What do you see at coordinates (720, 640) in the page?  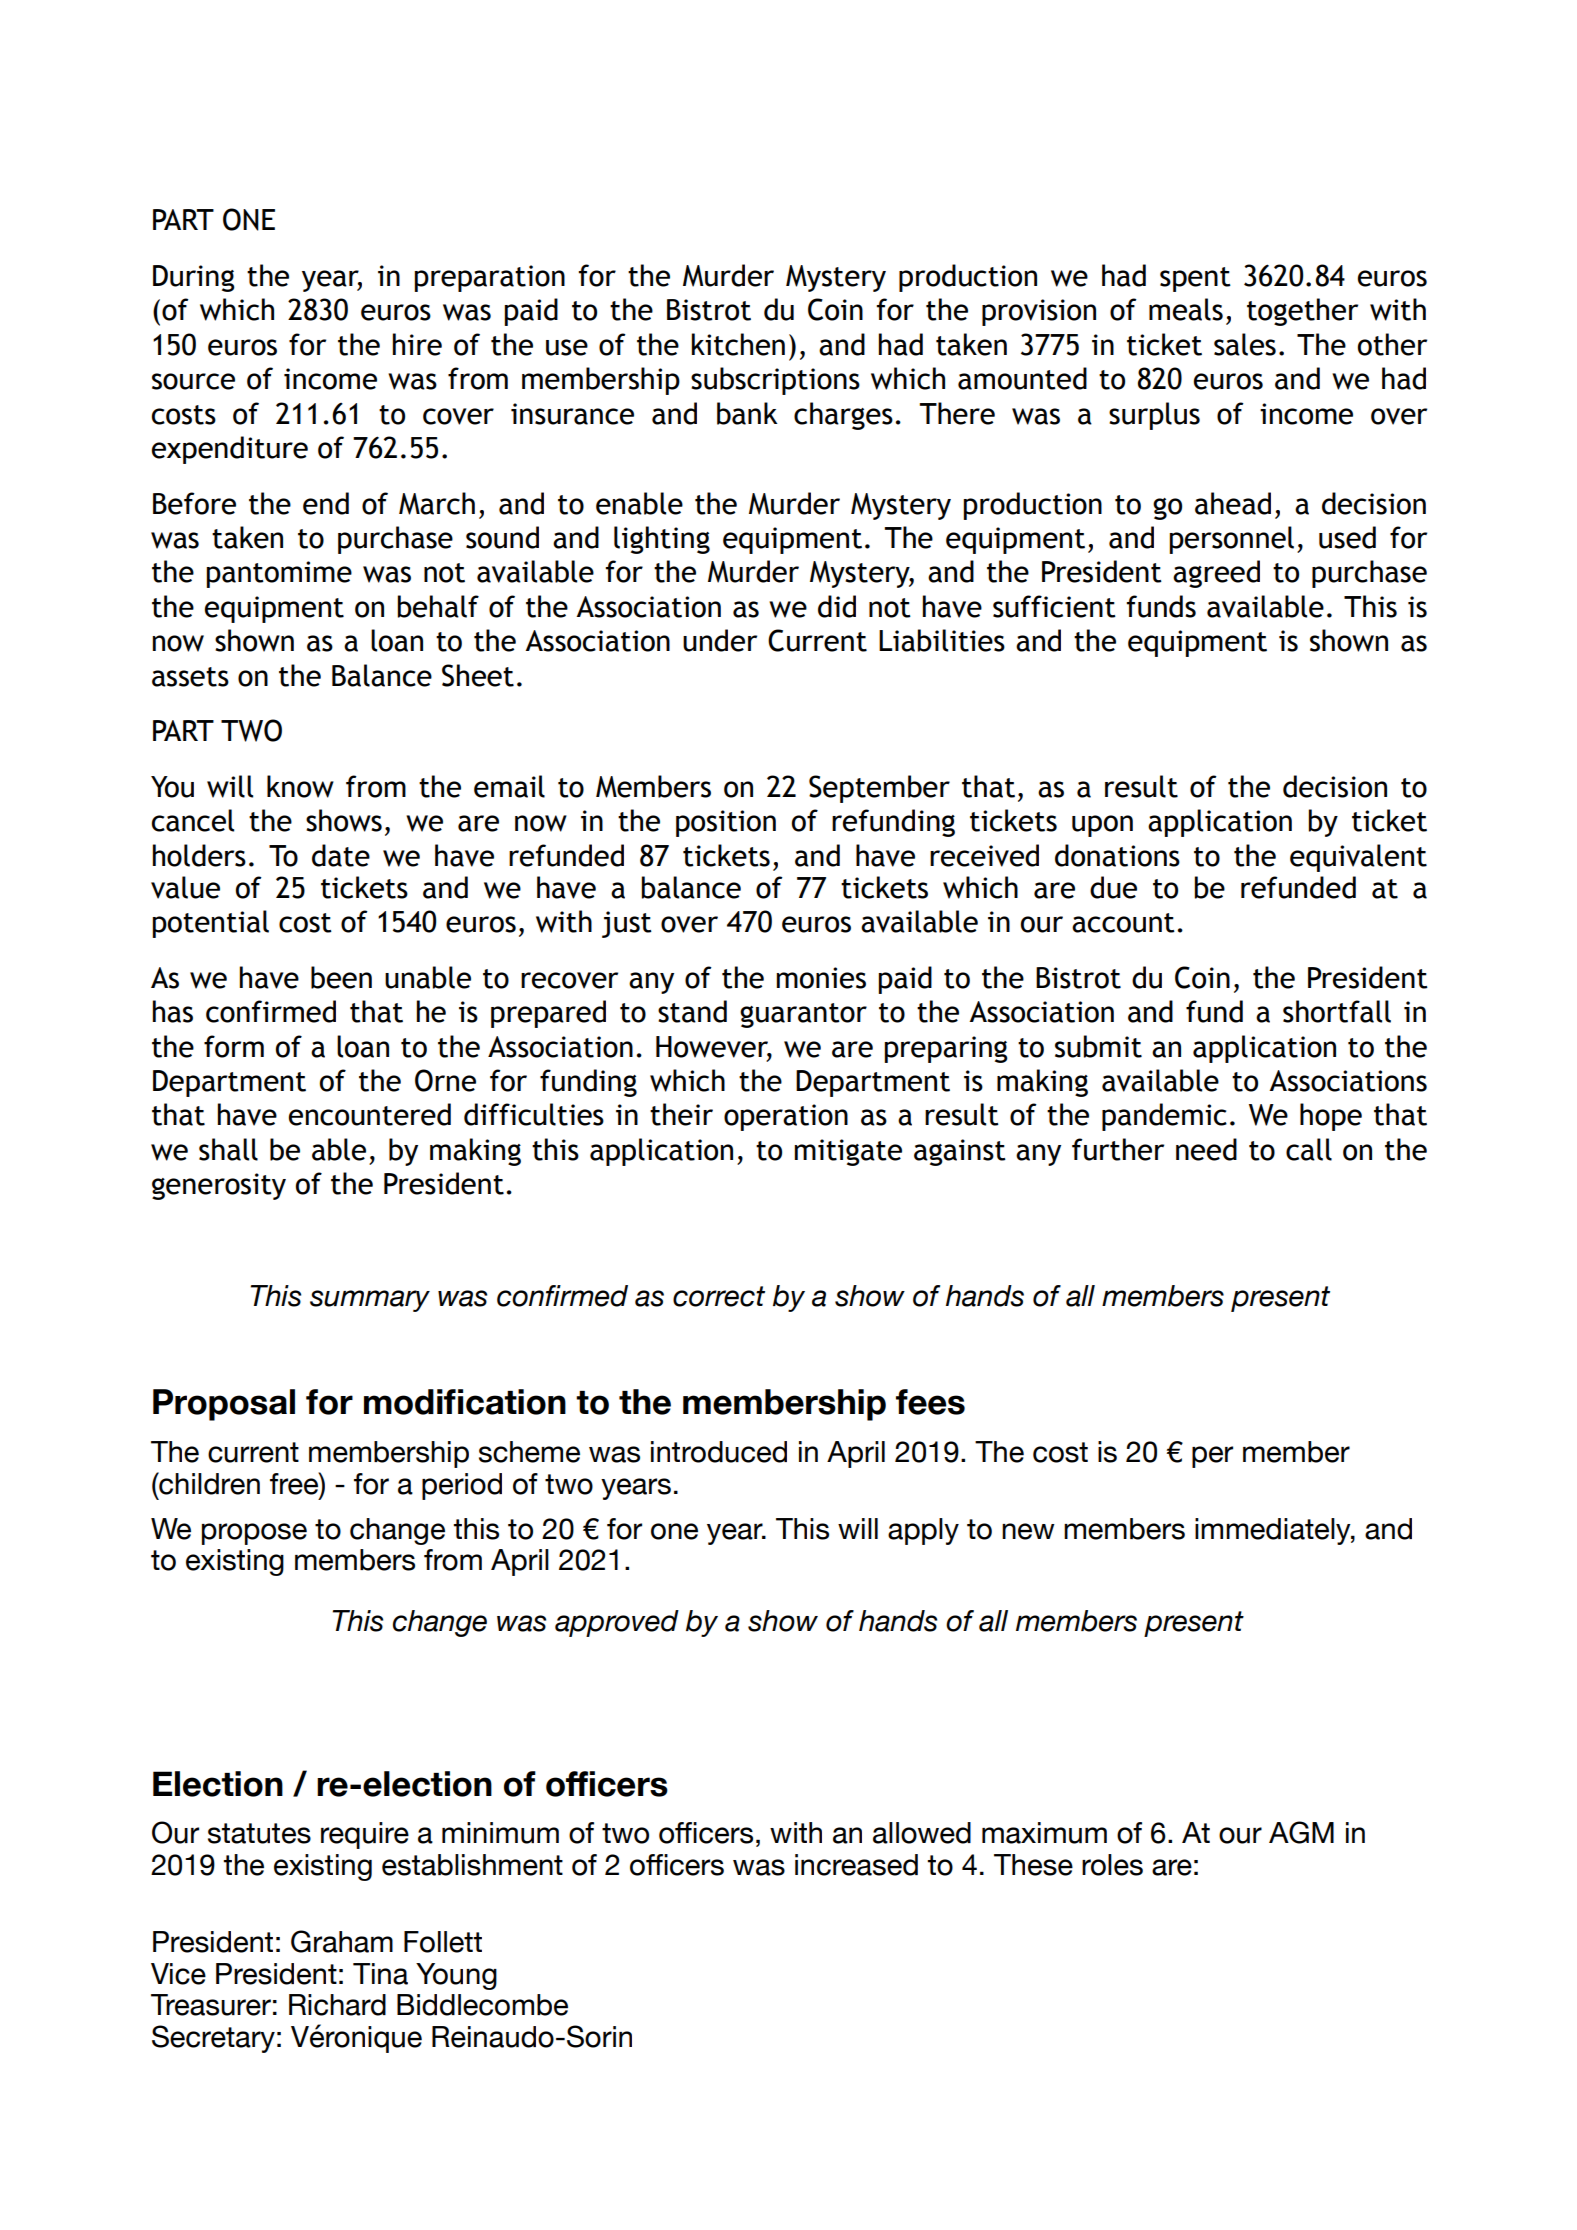 I see `under` at bounding box center [720, 640].
